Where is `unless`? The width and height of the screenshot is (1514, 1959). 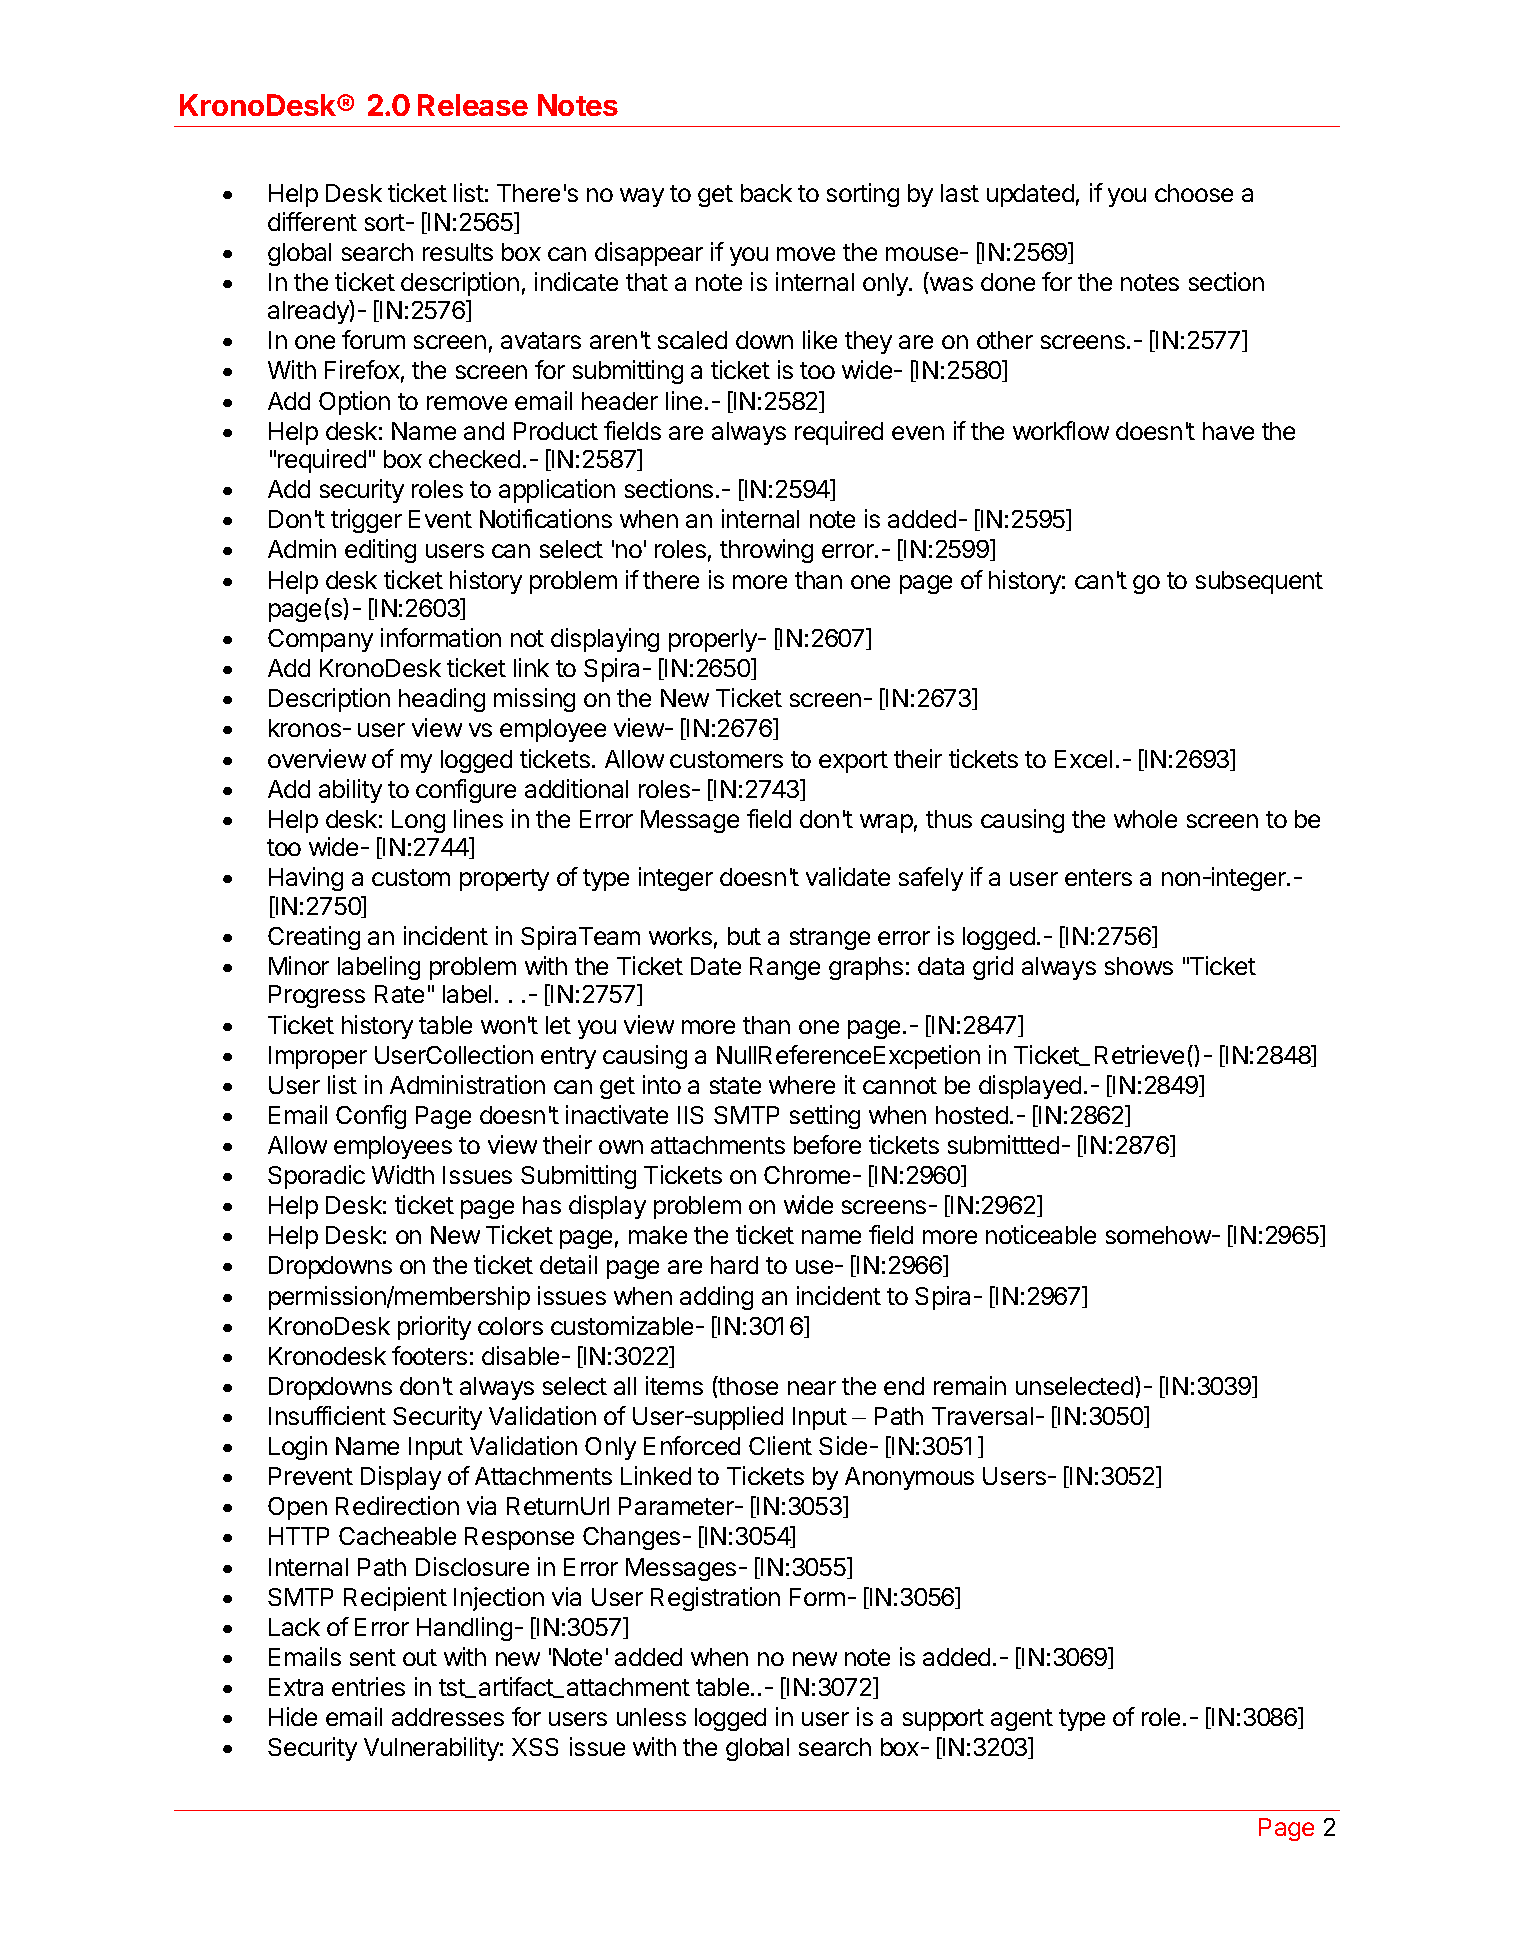
unless is located at coordinates (651, 1717).
